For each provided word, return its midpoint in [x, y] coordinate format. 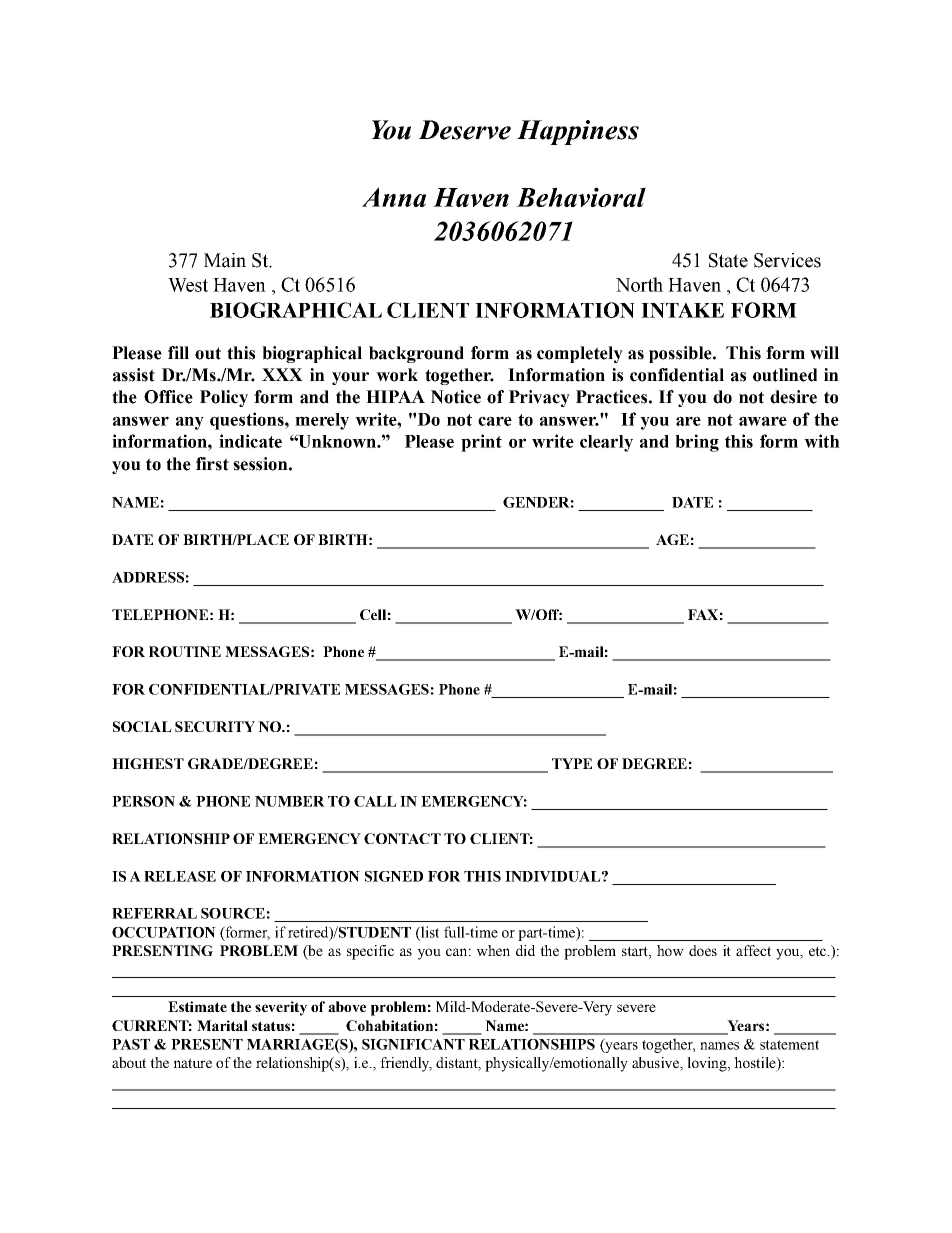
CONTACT [402, 838]
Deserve [464, 130]
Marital [222, 1025]
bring [697, 443]
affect [753, 950]
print [481, 443]
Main [225, 260]
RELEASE [180, 876]
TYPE [572, 763]
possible [681, 354]
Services [787, 260]
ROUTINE [185, 651]
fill [178, 352]
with [822, 441]
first [212, 464]
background [416, 354]
